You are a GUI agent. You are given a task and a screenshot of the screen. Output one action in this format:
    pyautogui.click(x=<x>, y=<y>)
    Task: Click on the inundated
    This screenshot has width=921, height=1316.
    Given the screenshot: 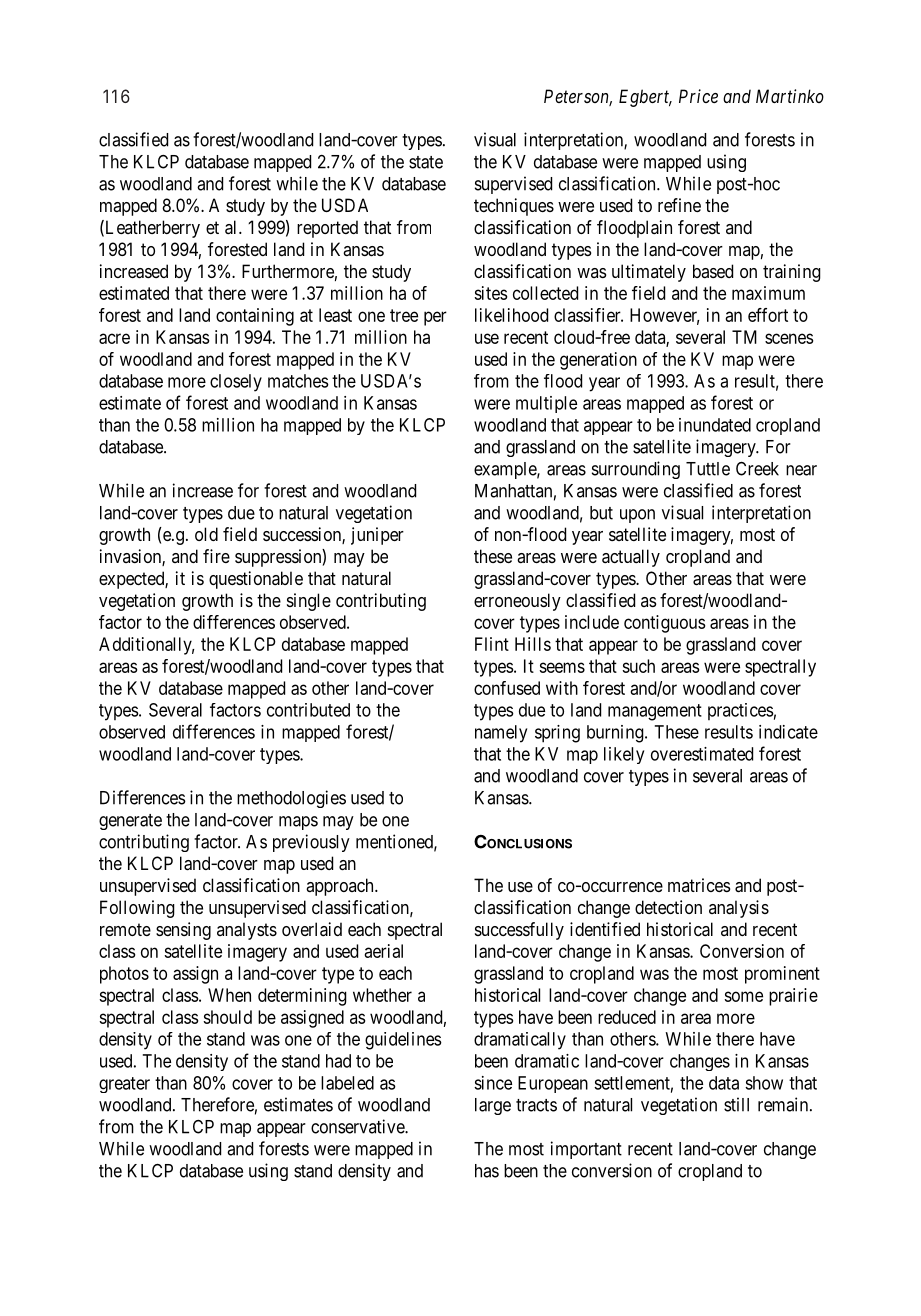 What is the action you would take?
    pyautogui.click(x=715, y=425)
